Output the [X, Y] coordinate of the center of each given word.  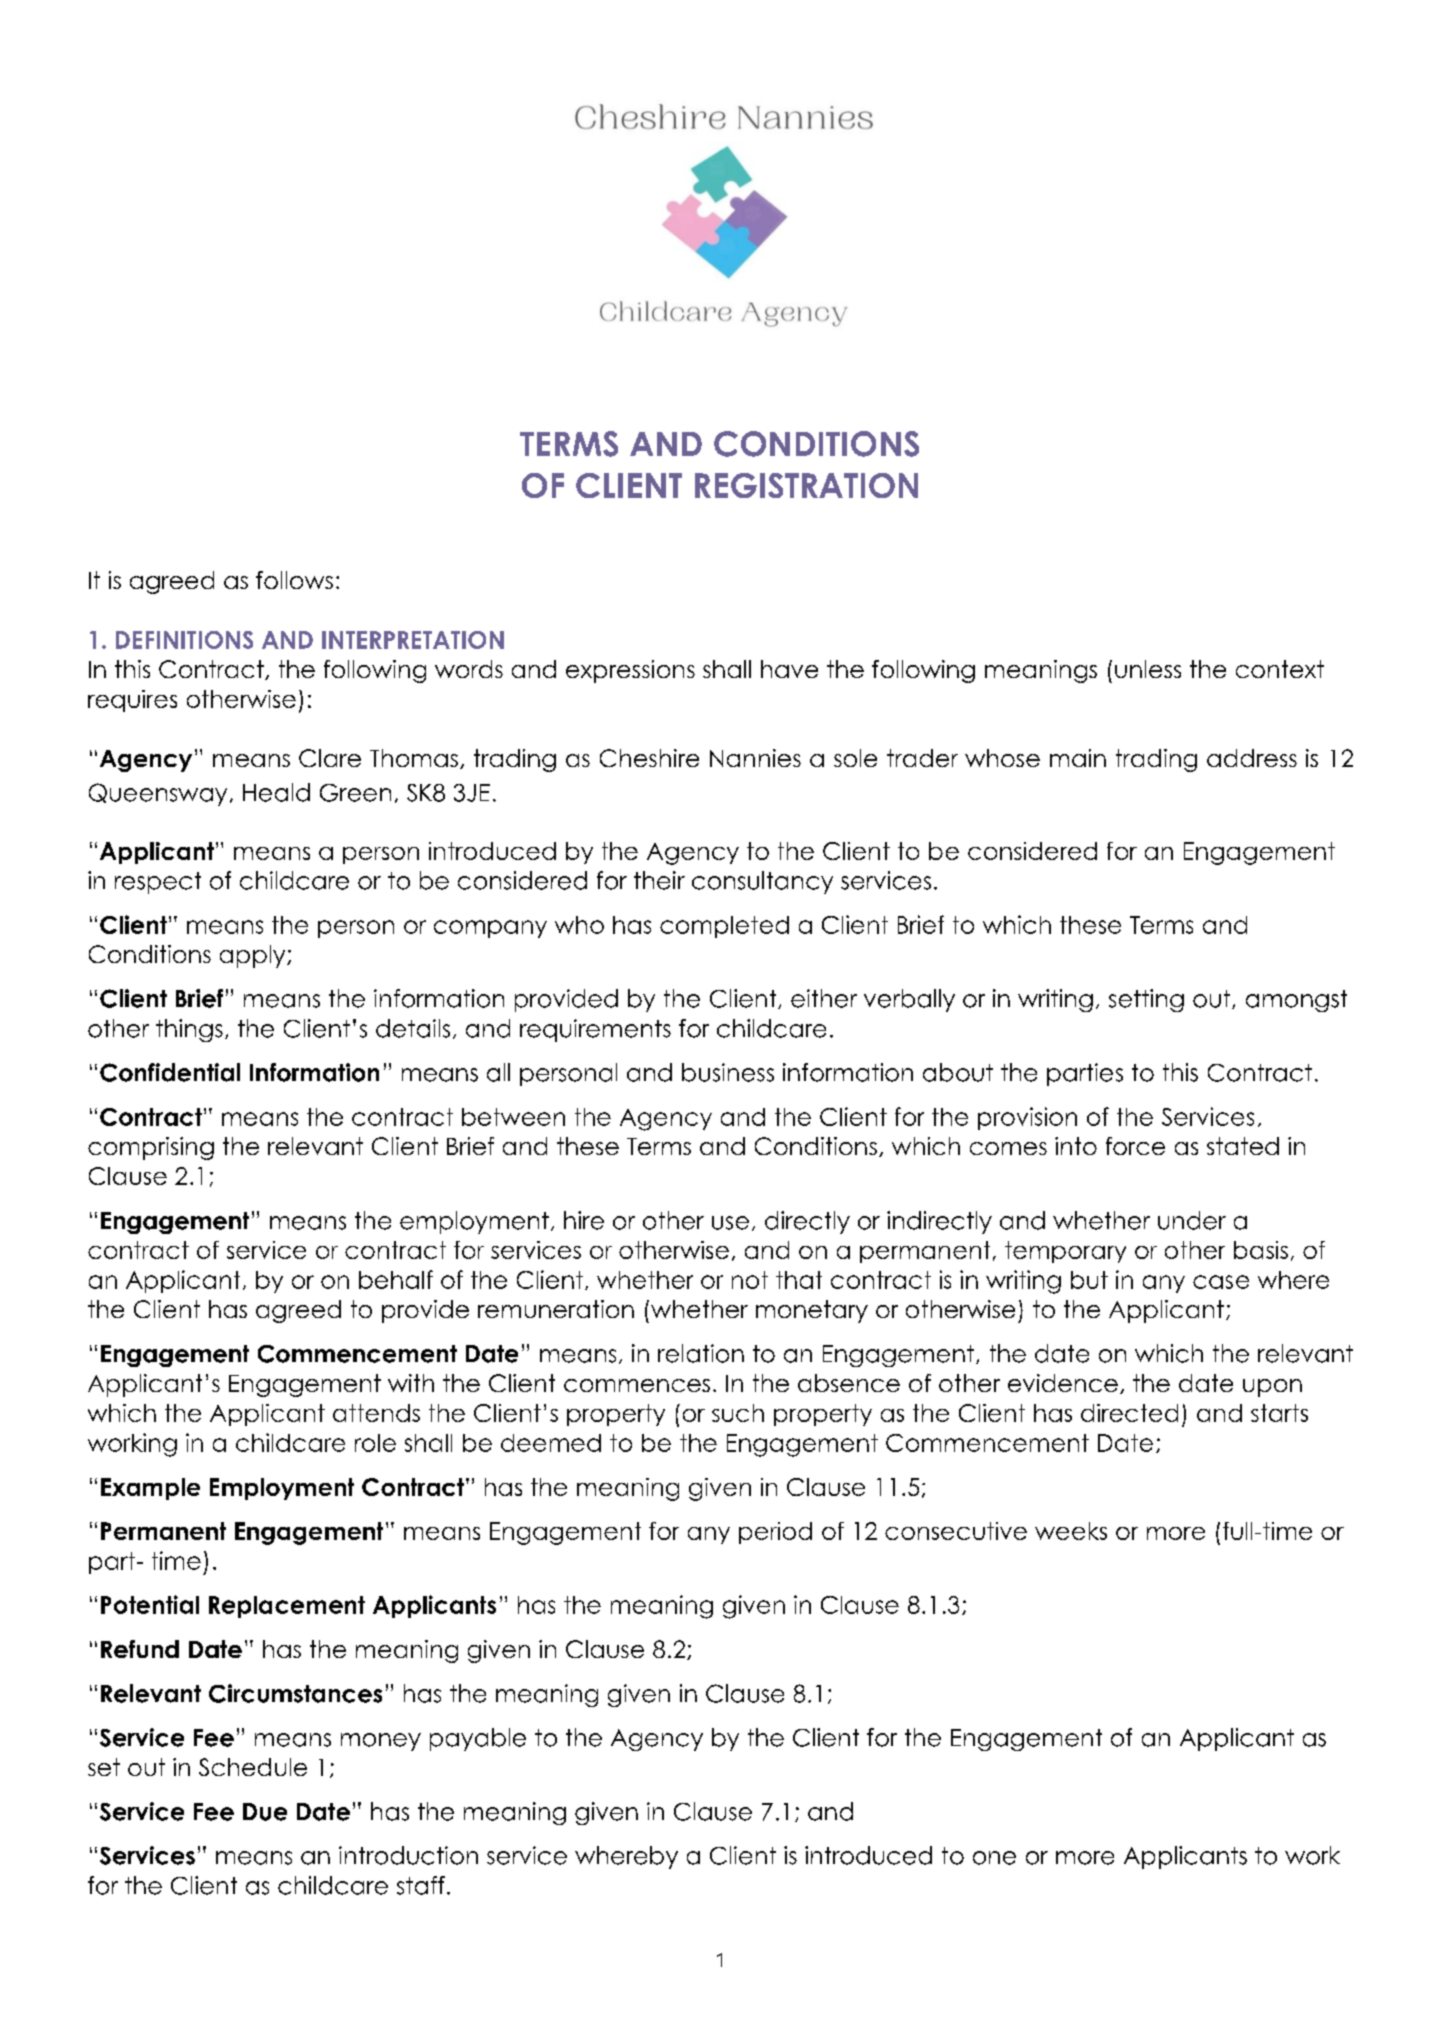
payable [478, 1739]
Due [265, 1812]
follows [294, 580]
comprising [151, 1148]
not [750, 1280]
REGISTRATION [806, 485]
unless [1148, 669]
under [1192, 1220]
